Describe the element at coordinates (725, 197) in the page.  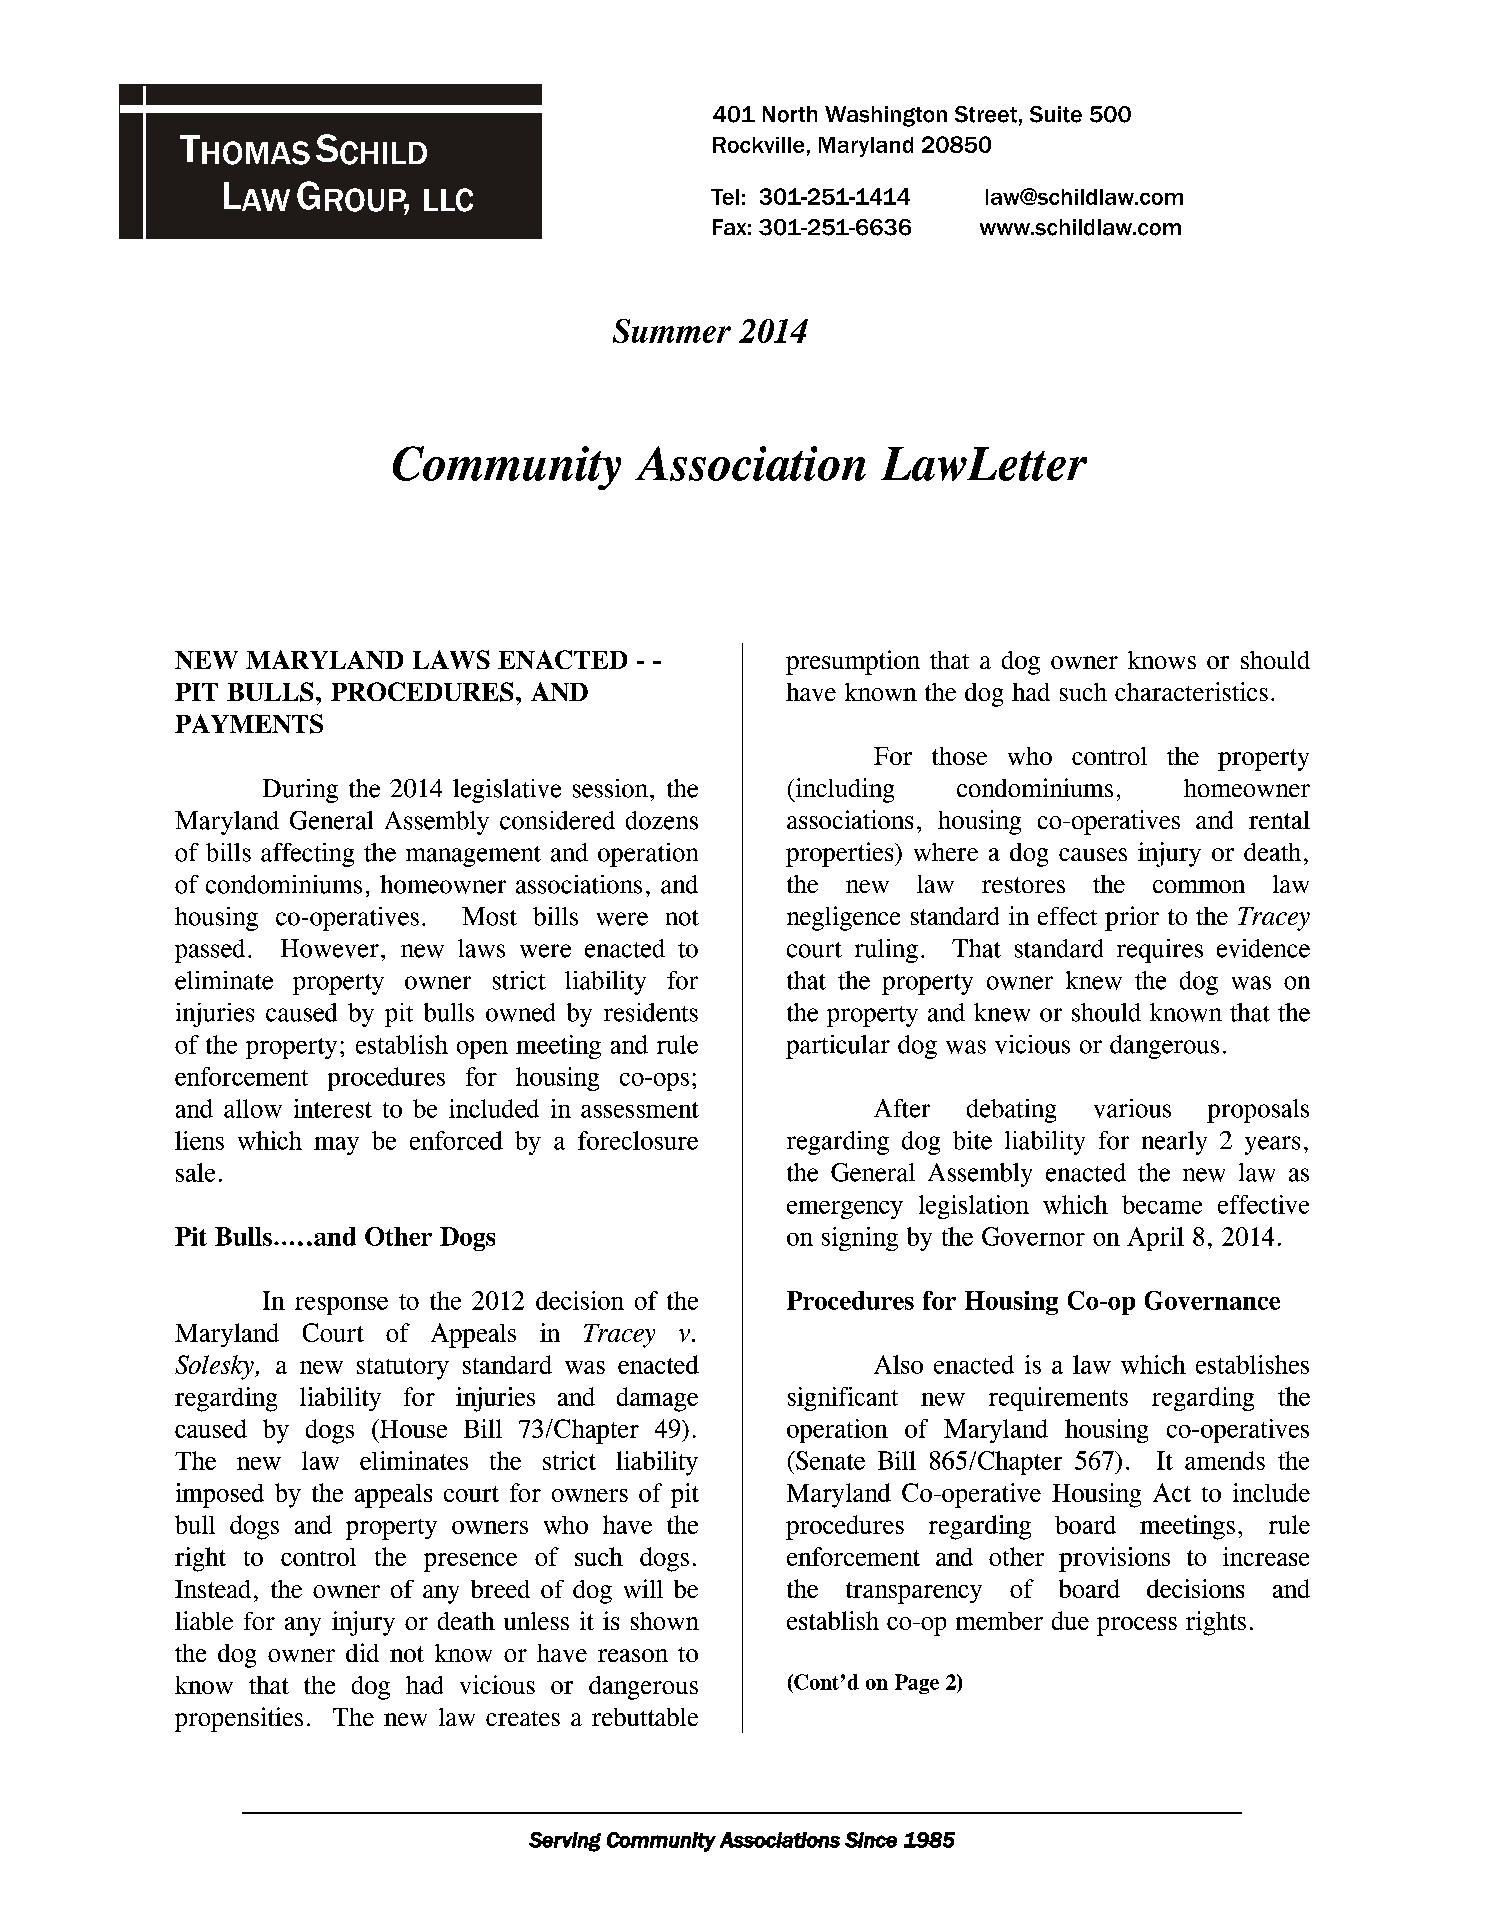
I see `Tel` at that location.
